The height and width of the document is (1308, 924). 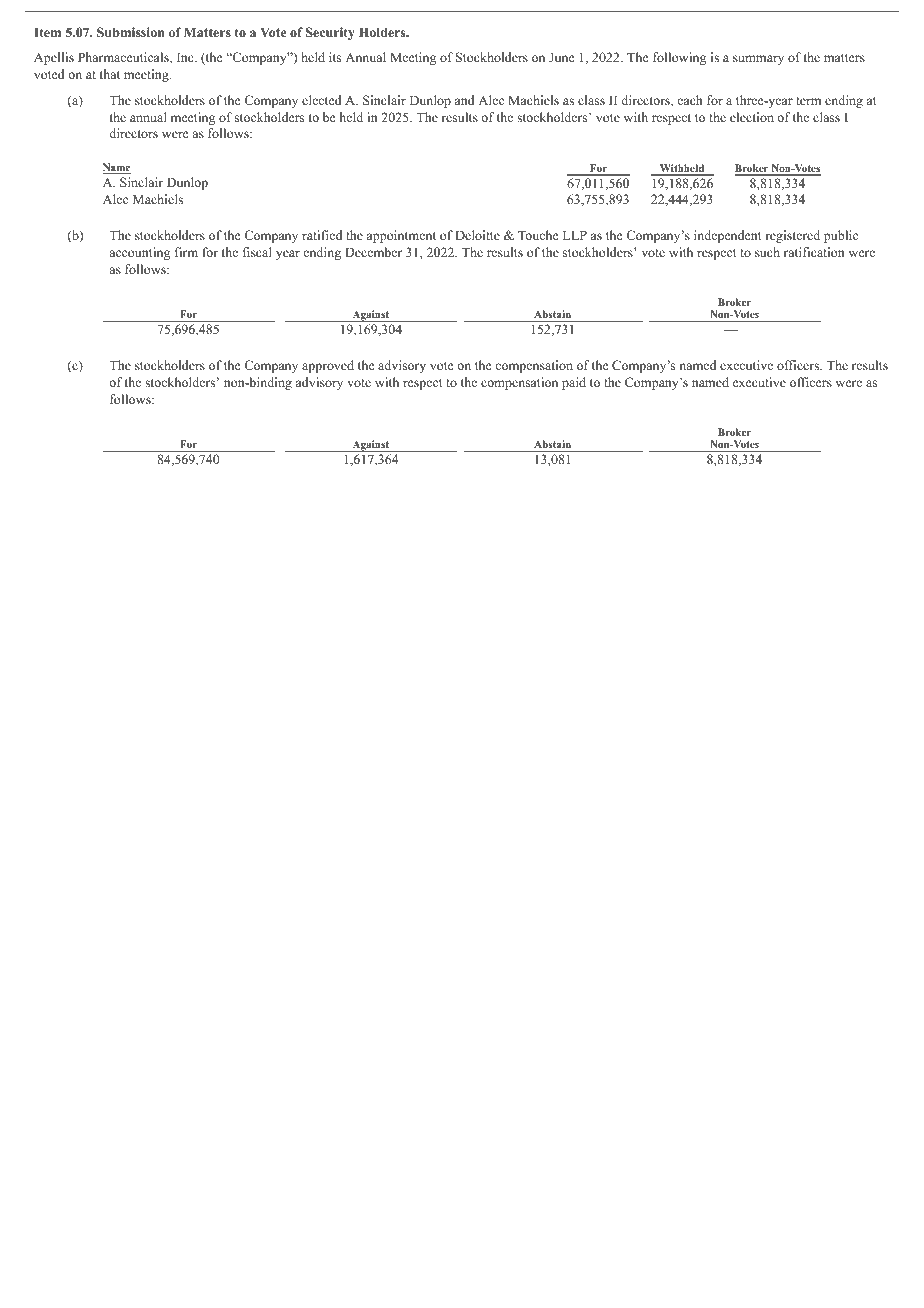 What do you see at coordinates (758, 60) in the document?
I see `summary` at bounding box center [758, 60].
